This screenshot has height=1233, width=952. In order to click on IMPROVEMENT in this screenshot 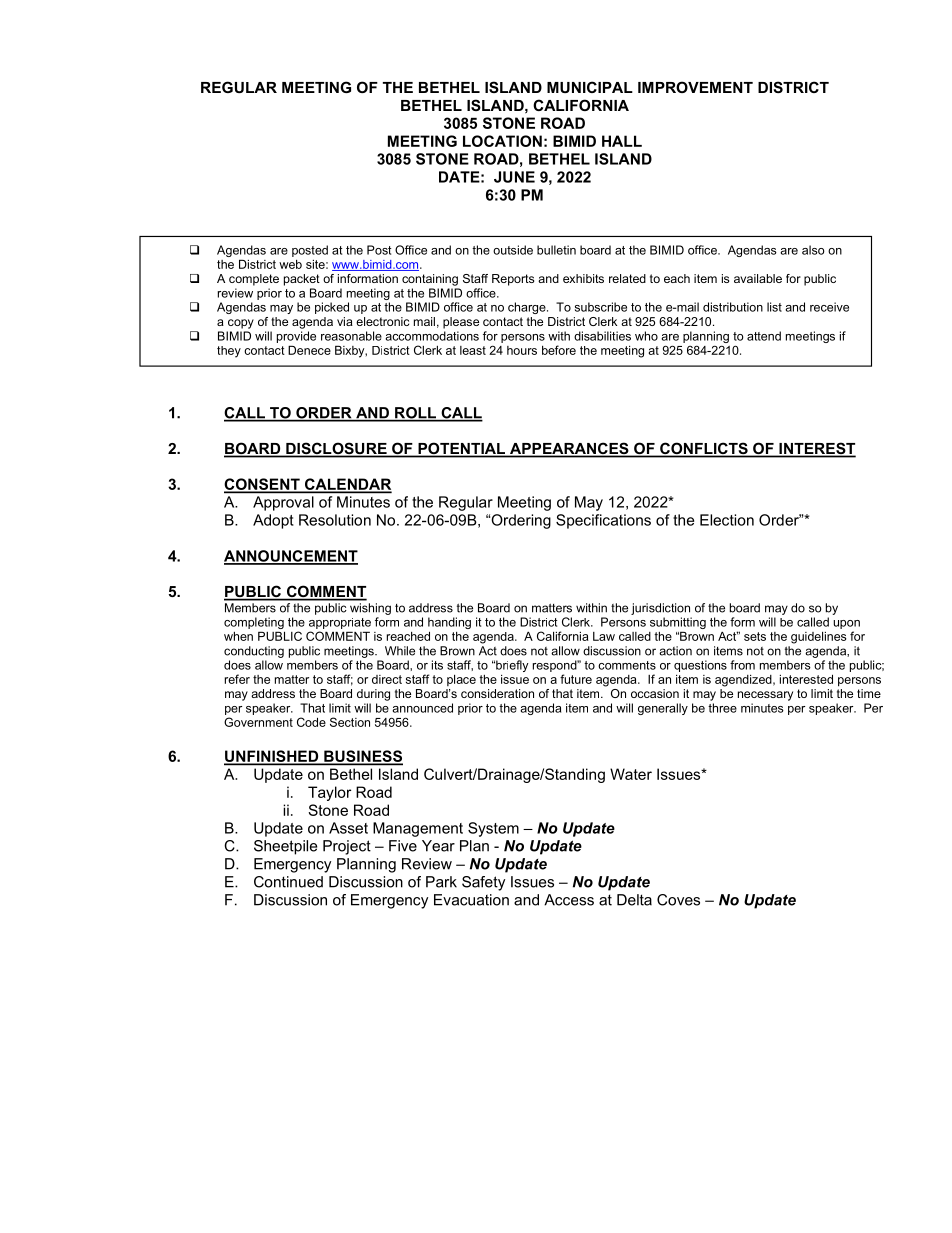, I will do `click(695, 87)`.
